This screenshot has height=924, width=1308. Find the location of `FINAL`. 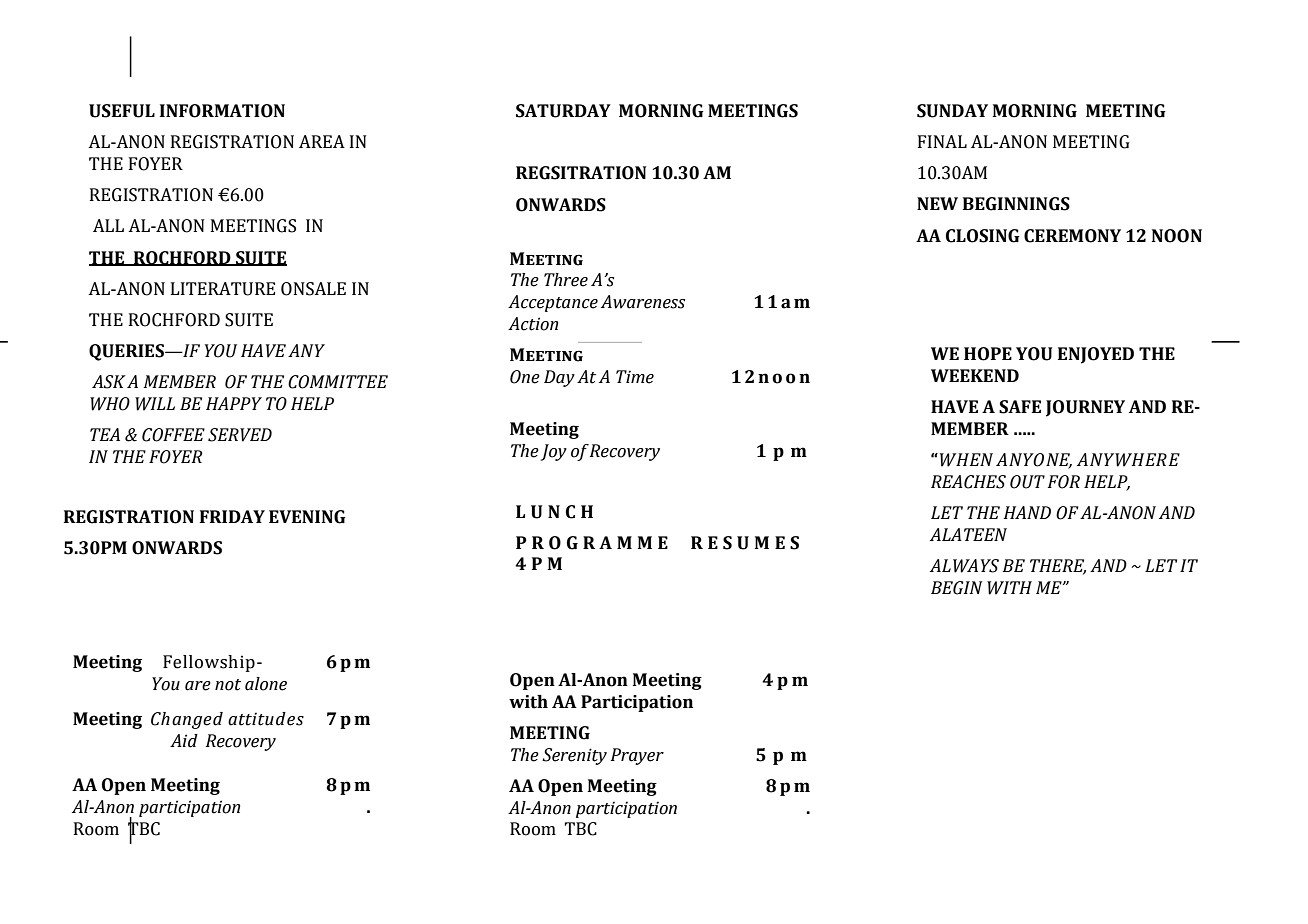

FINAL is located at coordinates (942, 141).
